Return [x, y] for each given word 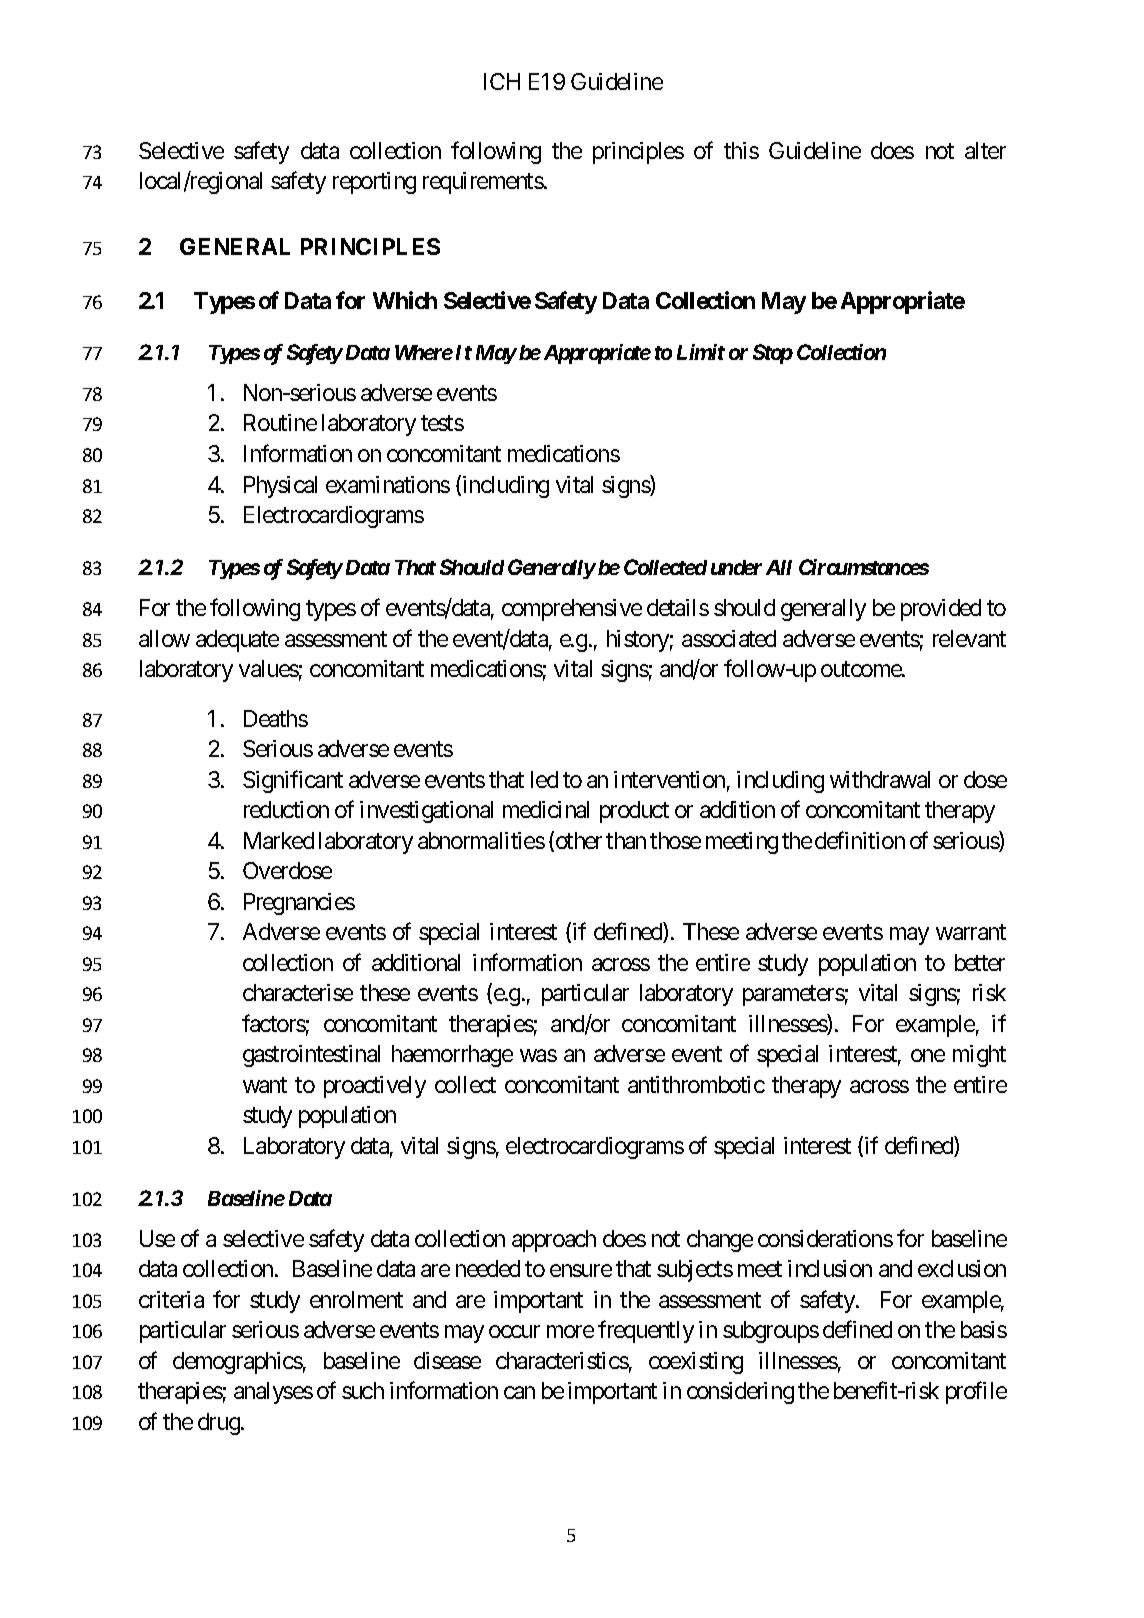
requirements [483, 183]
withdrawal [880, 779]
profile [976, 1393]
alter [985, 150]
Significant [293, 781]
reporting [374, 183]
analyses [273, 1393]
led [544, 779]
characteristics [562, 1360]
